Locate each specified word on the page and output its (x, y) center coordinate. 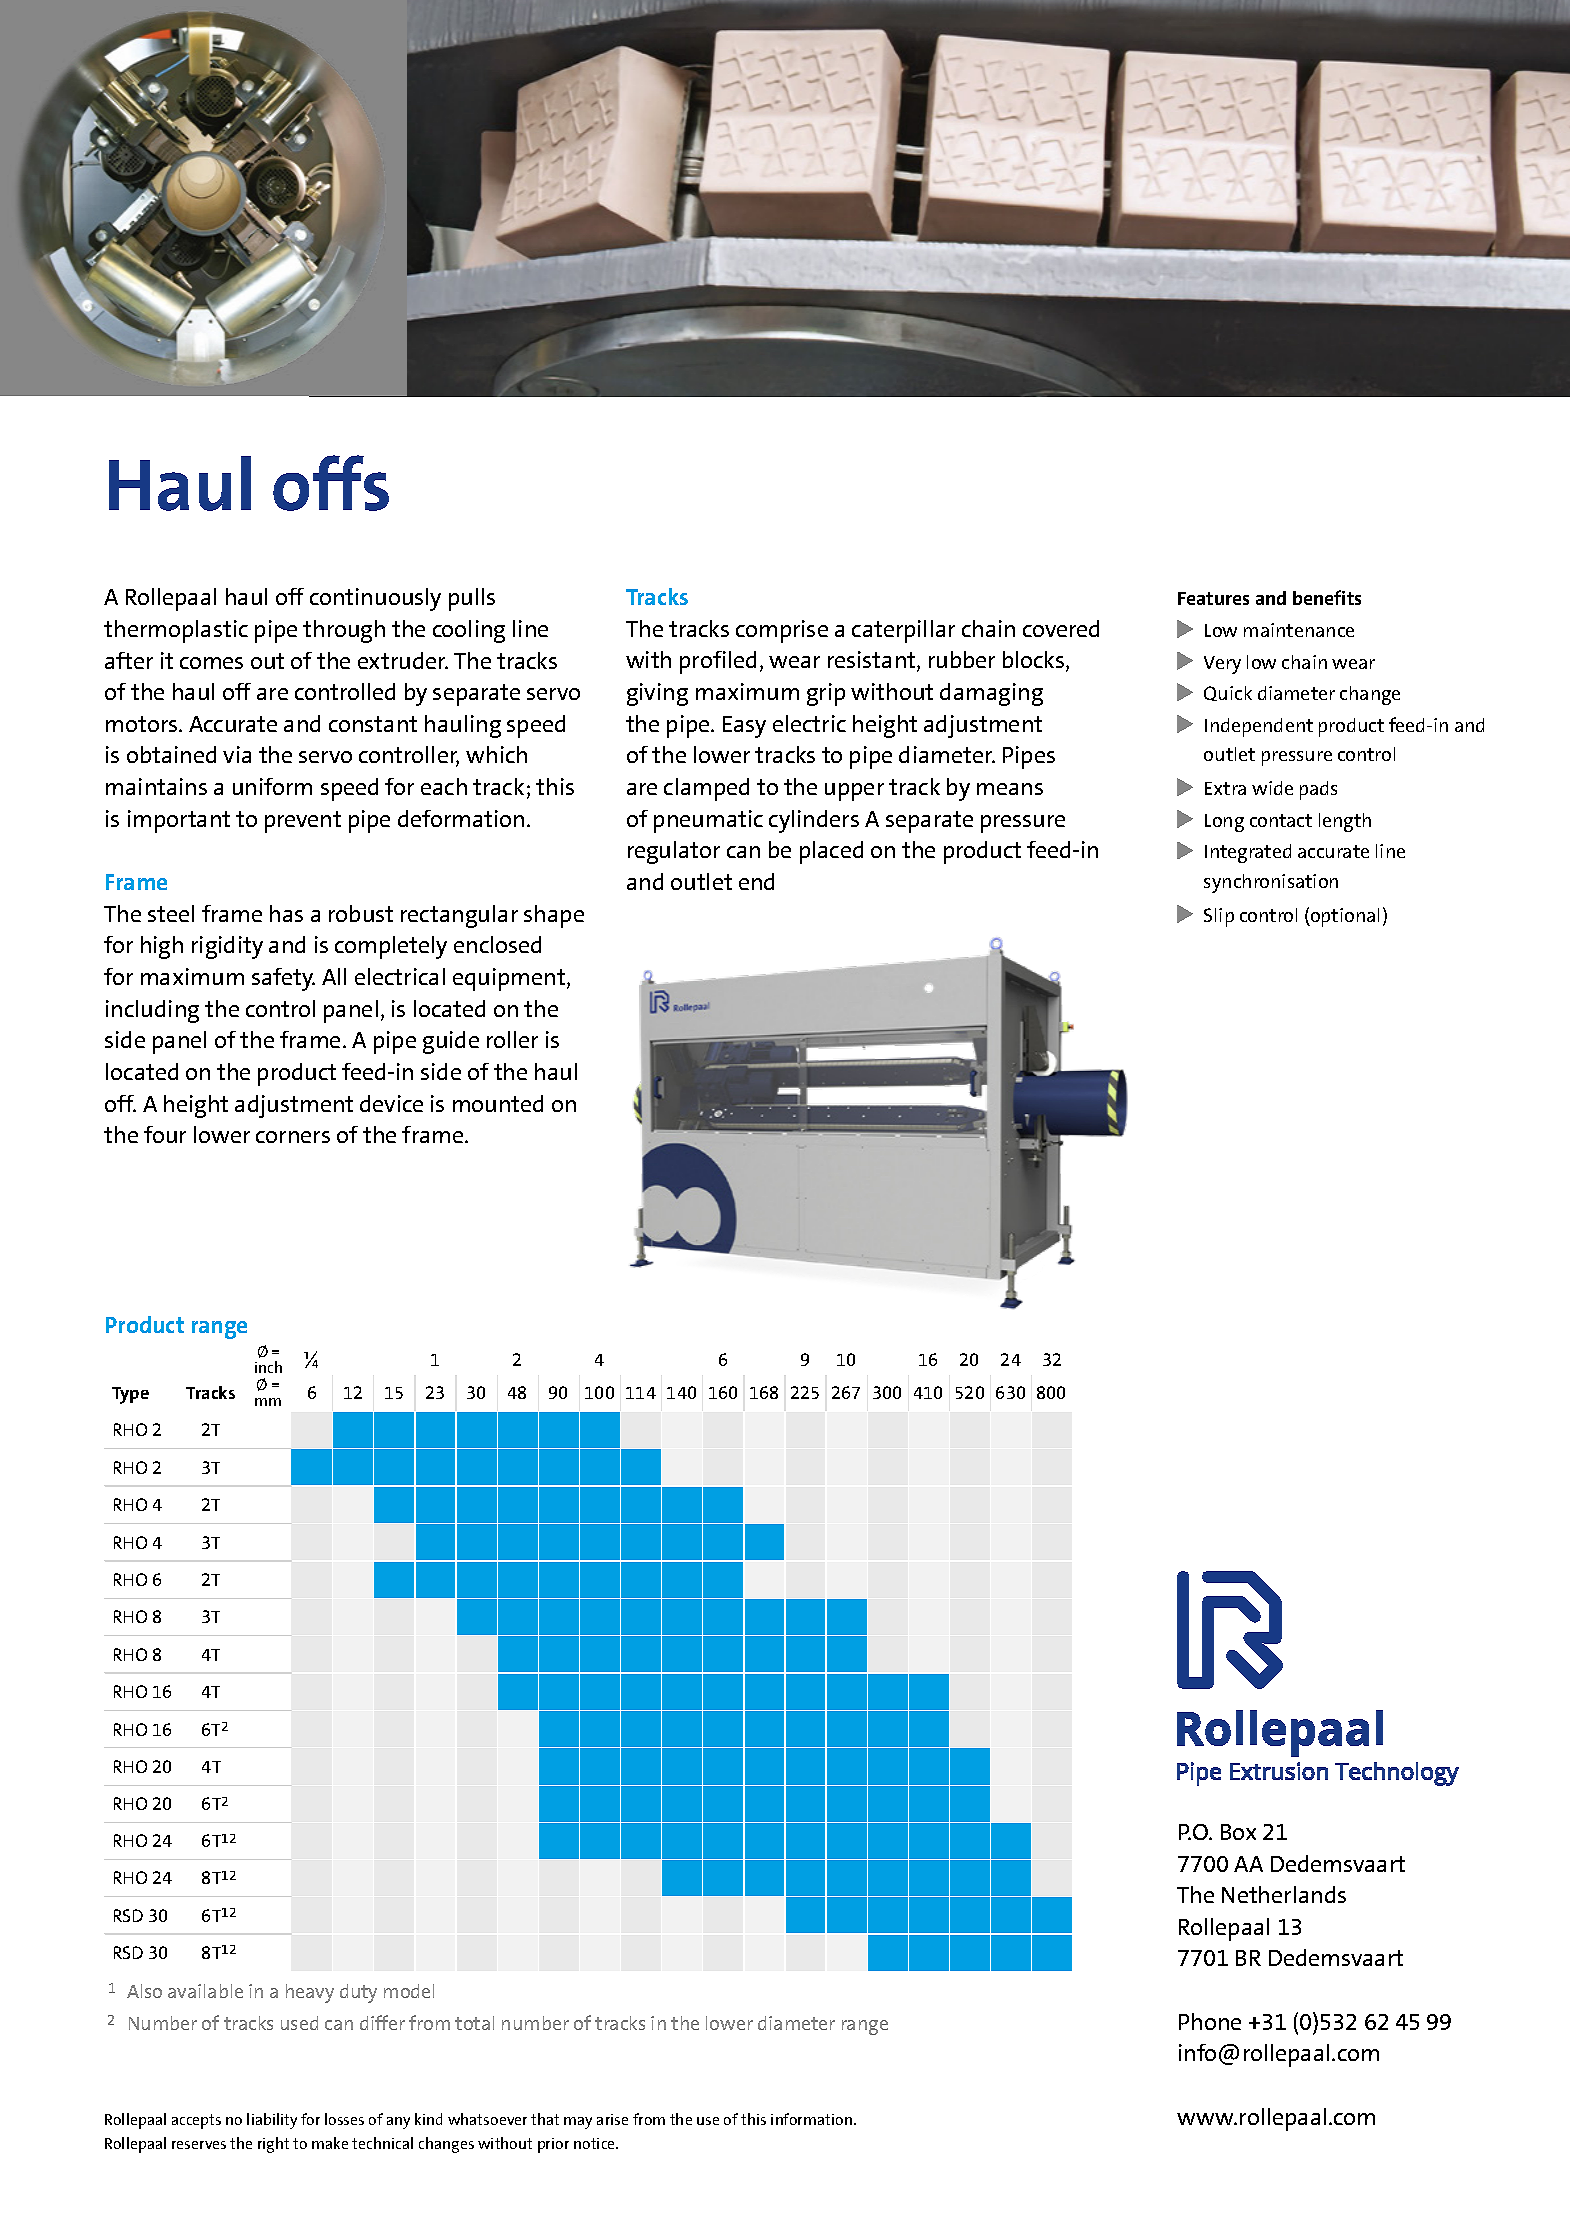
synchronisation (1271, 883)
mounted (498, 1103)
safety (283, 979)
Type (130, 1395)
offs (331, 483)
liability (272, 2121)
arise (612, 2119)
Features (1213, 598)
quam (694, 1757)
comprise (782, 631)
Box (1238, 1832)
